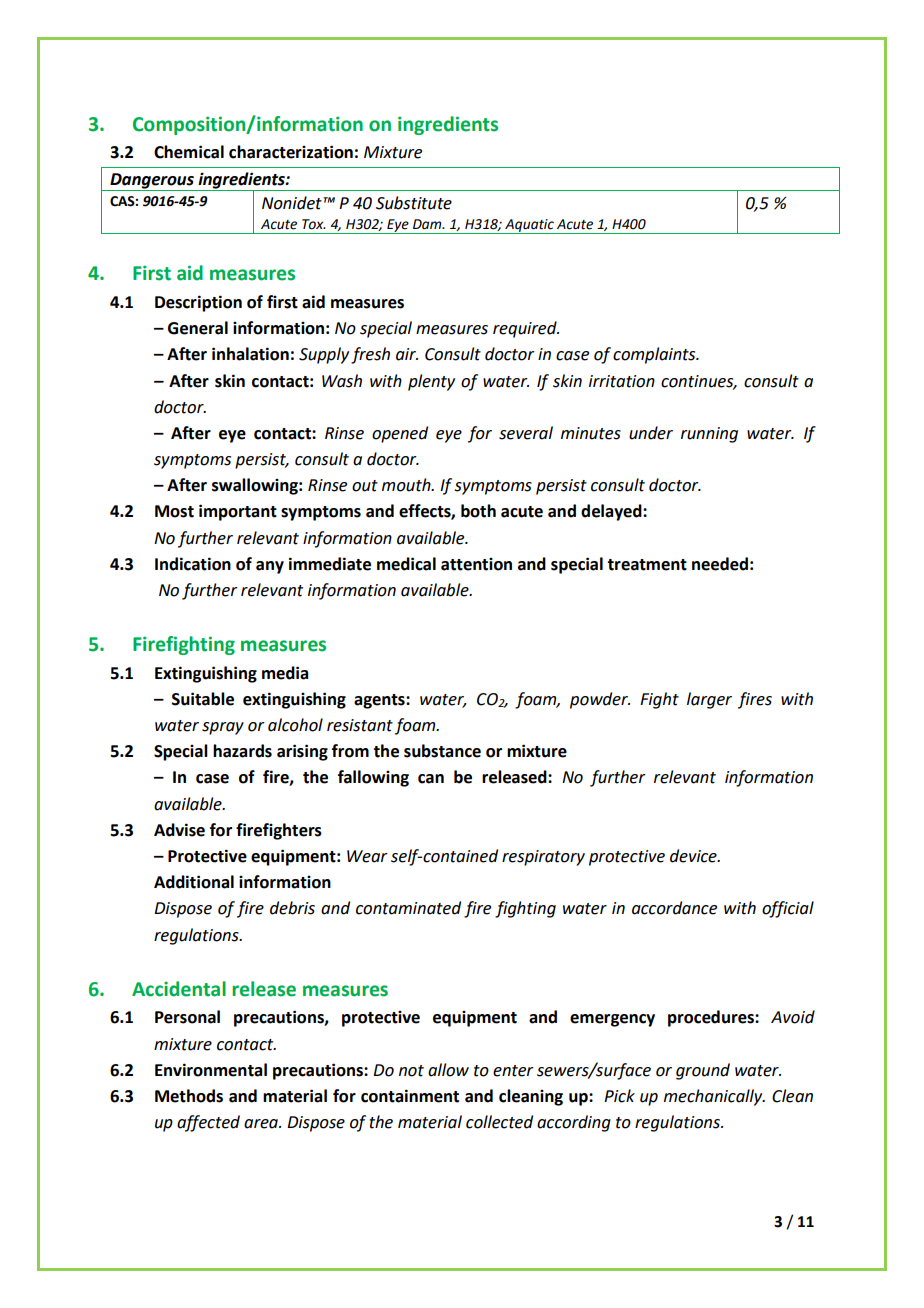  What do you see at coordinates (189, 152) in the screenshot?
I see `Chemical` at bounding box center [189, 152].
